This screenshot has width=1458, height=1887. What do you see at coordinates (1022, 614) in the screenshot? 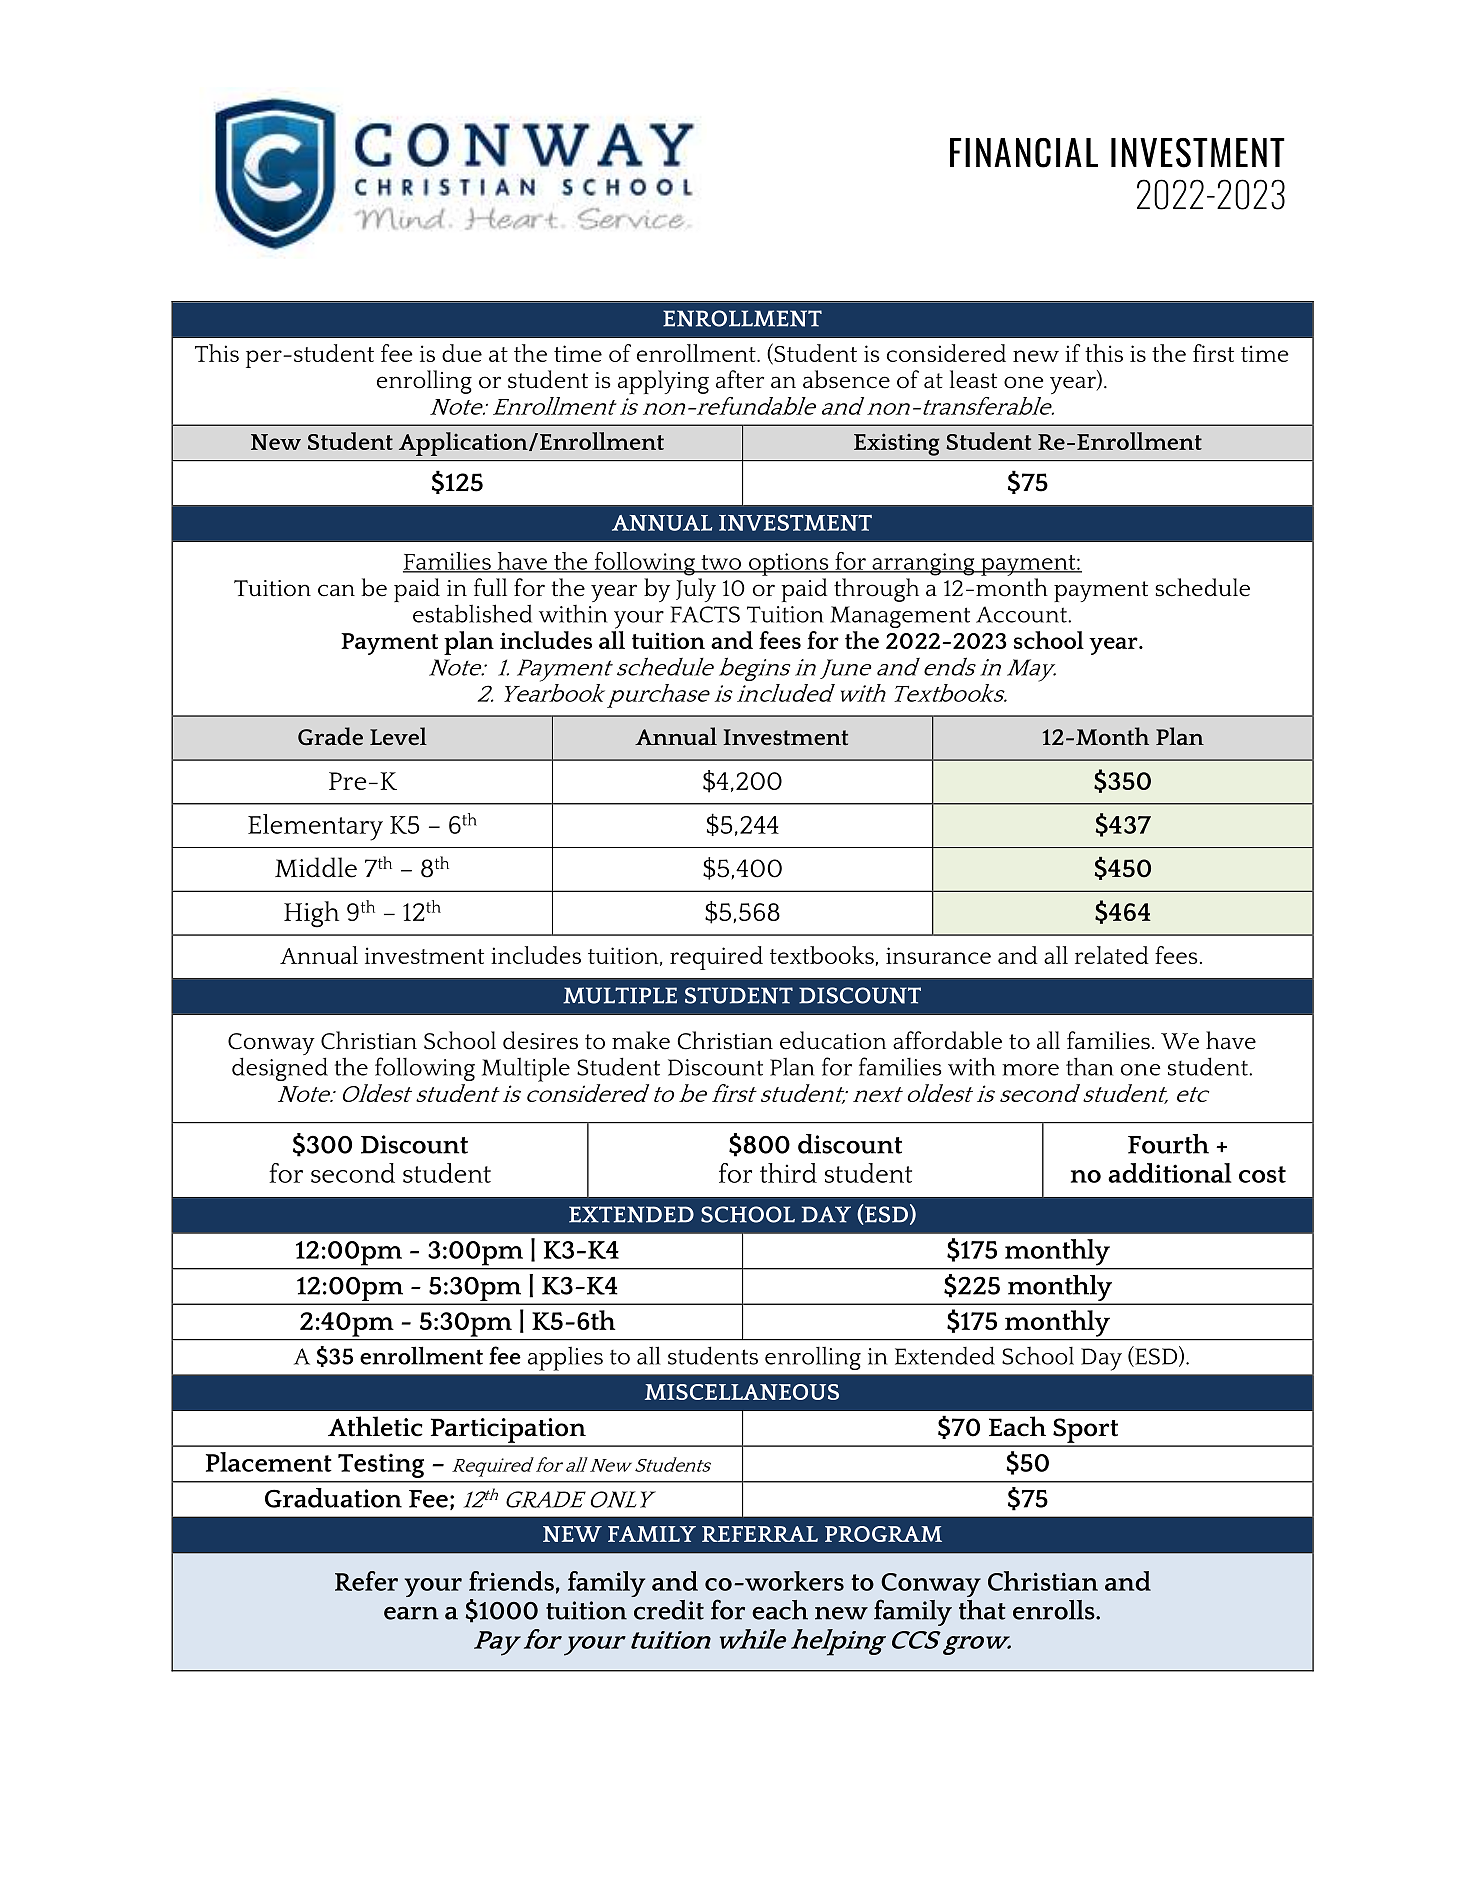
I see `Account` at bounding box center [1022, 614].
